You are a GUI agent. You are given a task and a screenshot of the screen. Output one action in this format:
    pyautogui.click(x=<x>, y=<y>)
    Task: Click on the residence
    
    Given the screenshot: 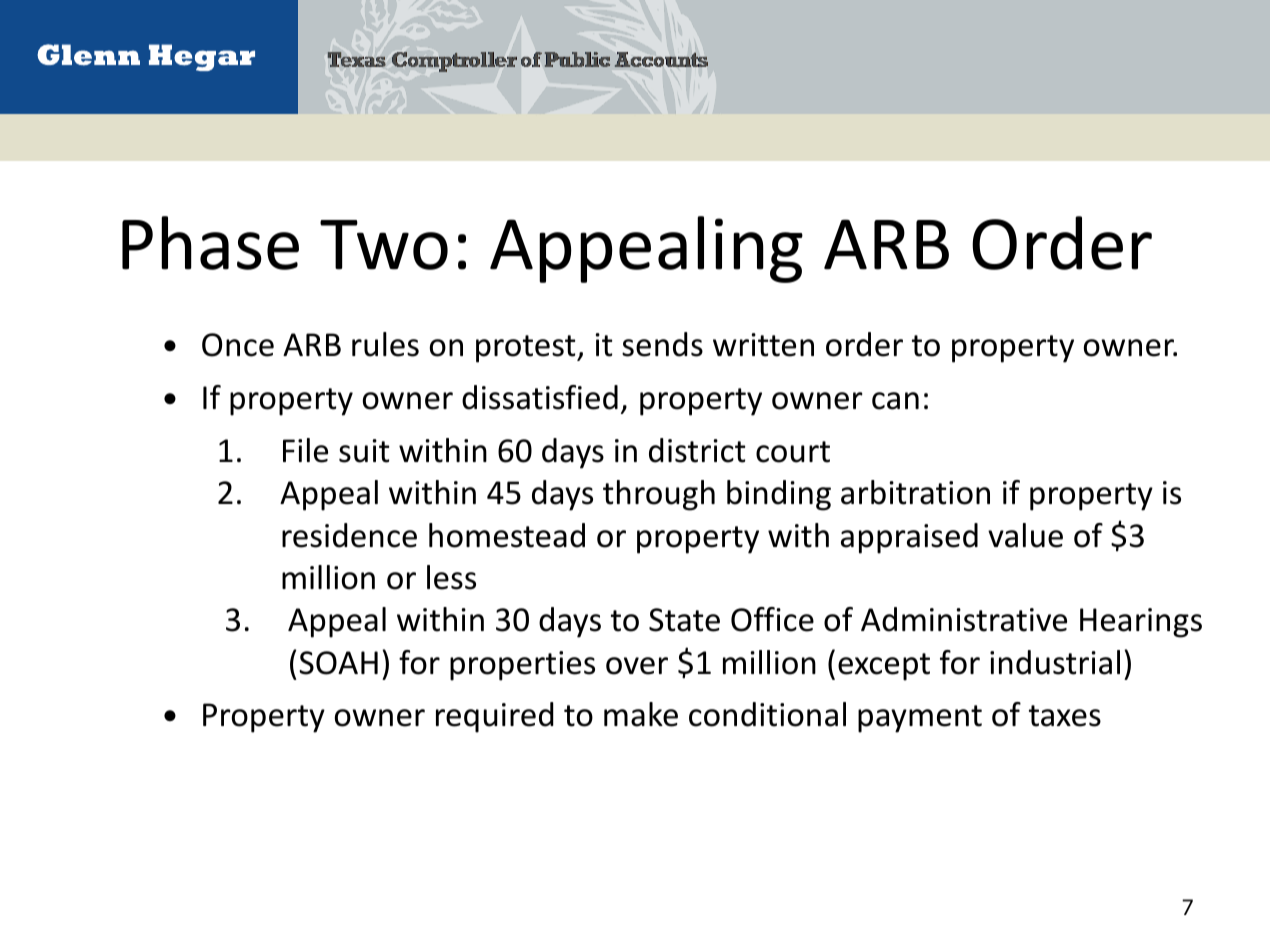 What is the action you would take?
    pyautogui.click(x=349, y=535)
